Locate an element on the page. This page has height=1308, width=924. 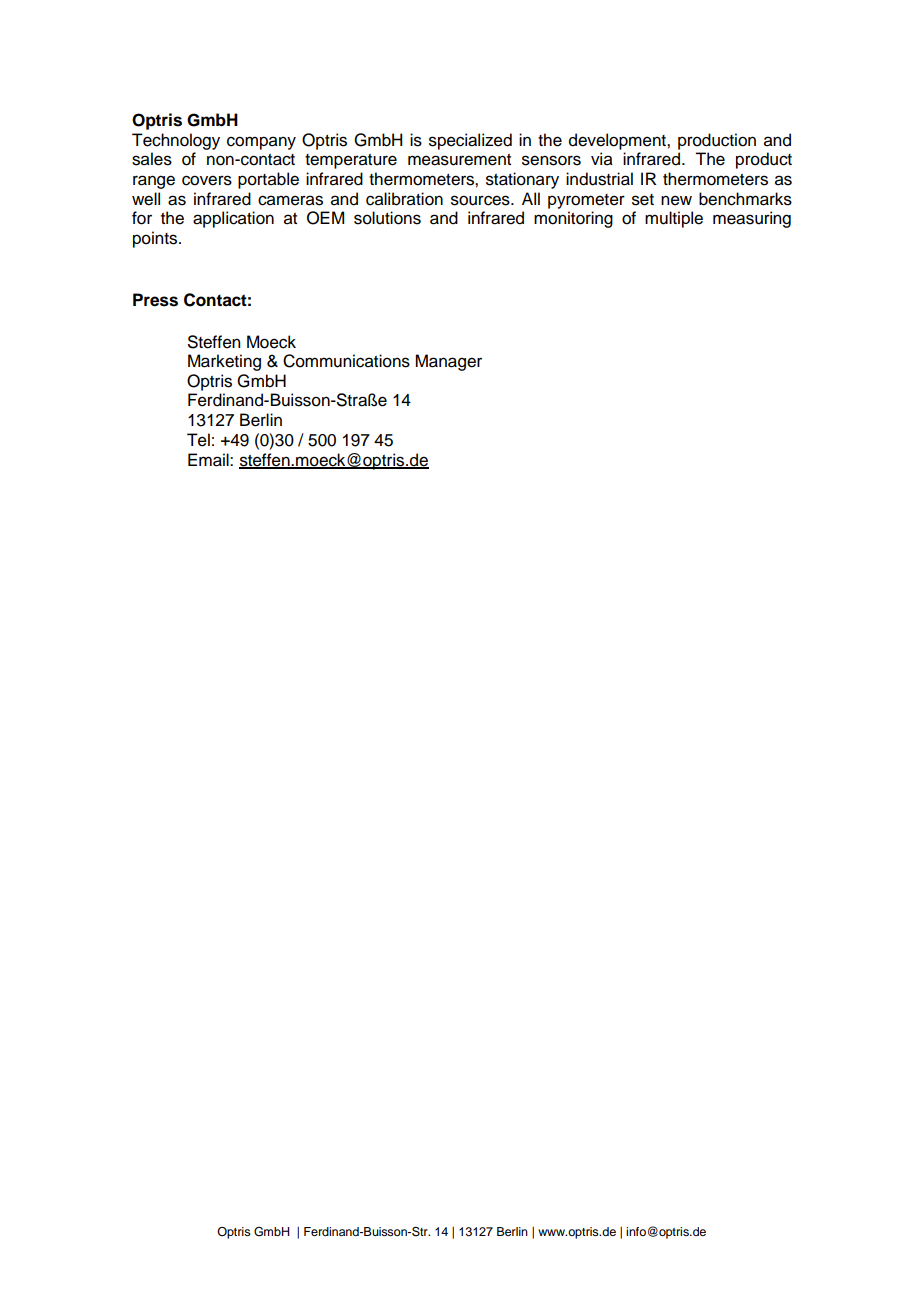
multiple is located at coordinates (674, 219).
